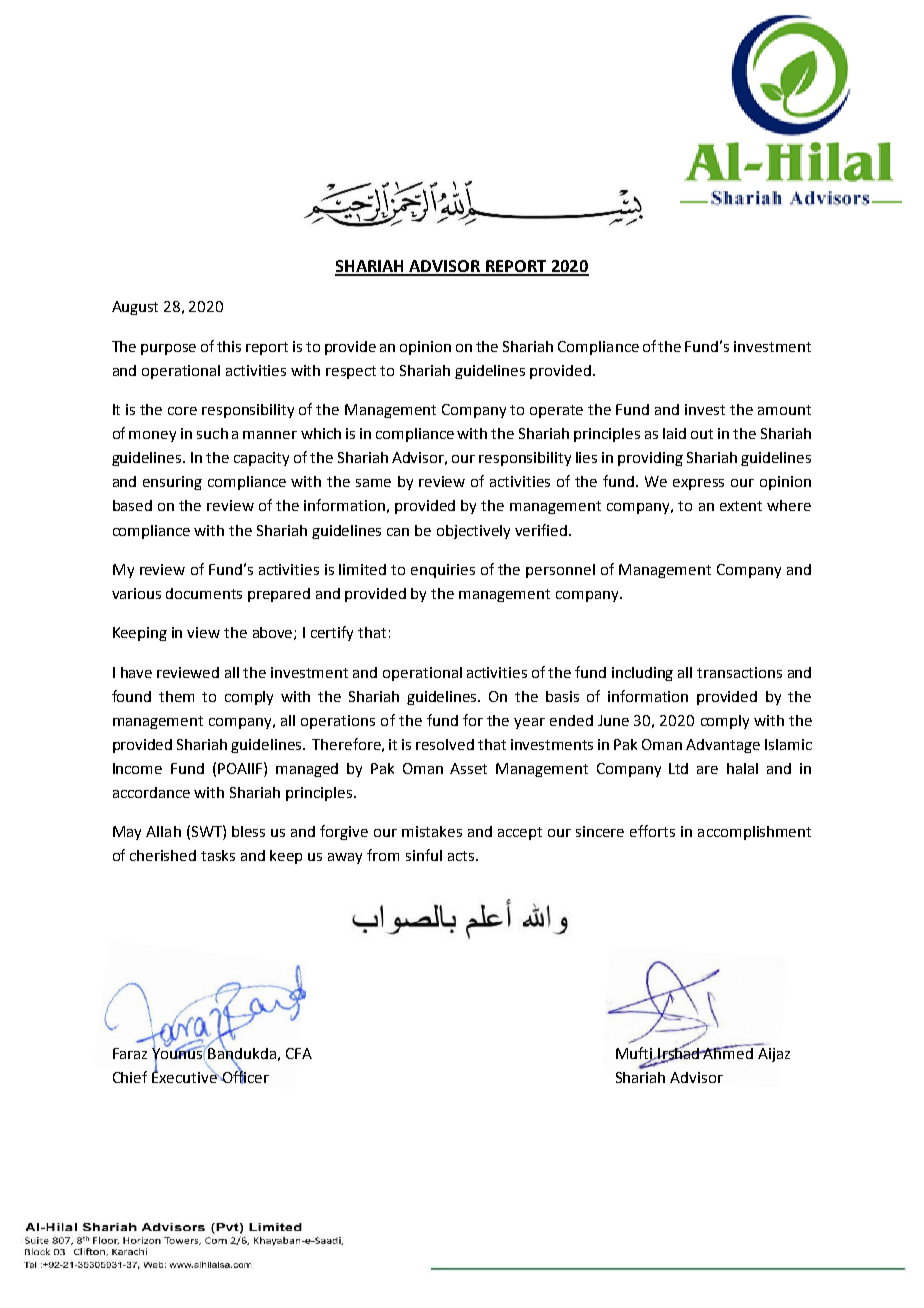 This page has height=1308, width=924. Describe the element at coordinates (351, 372) in the page. I see `respect` at that location.
